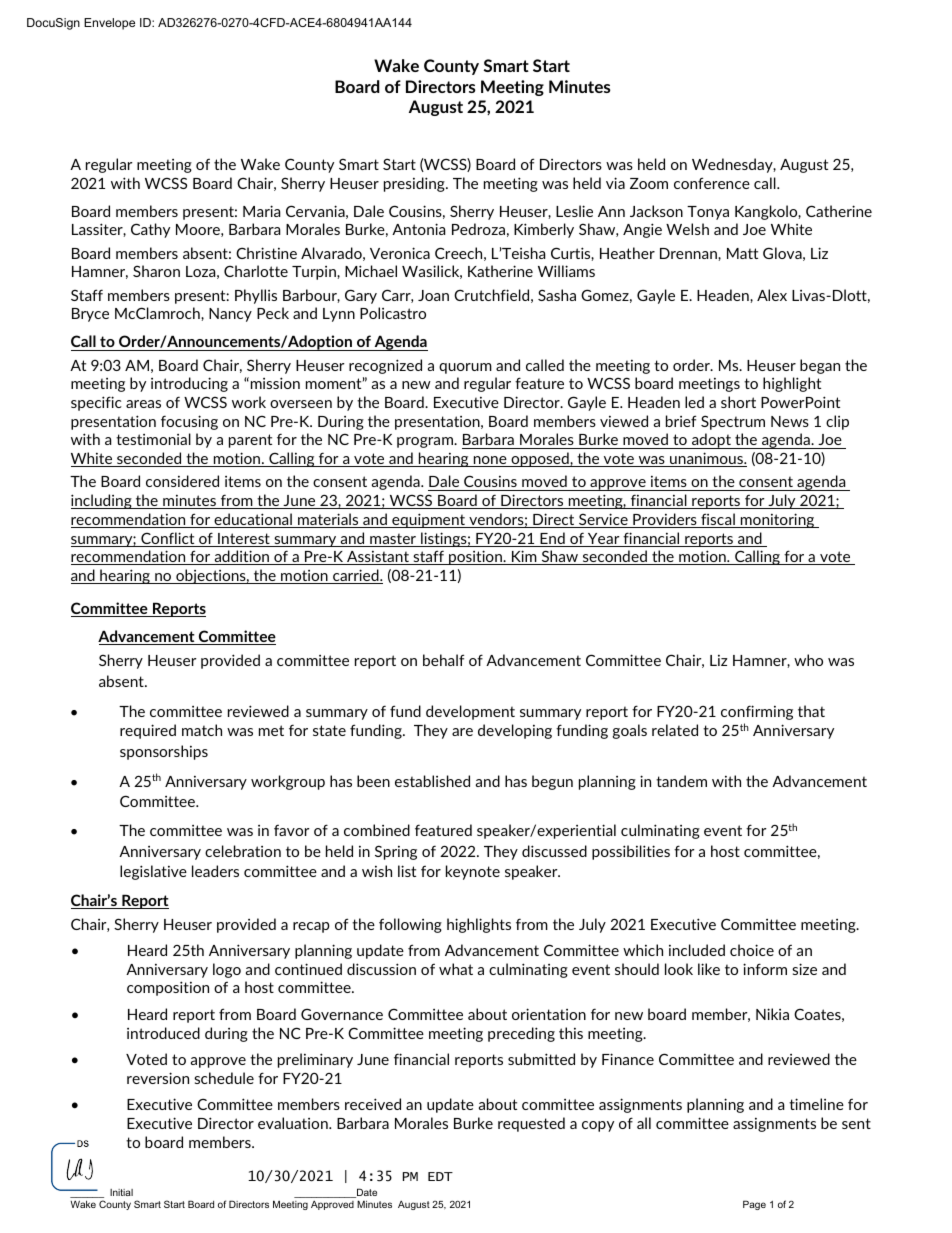  Describe the element at coordinates (153, 872) in the document. I see `legislative` at that location.
